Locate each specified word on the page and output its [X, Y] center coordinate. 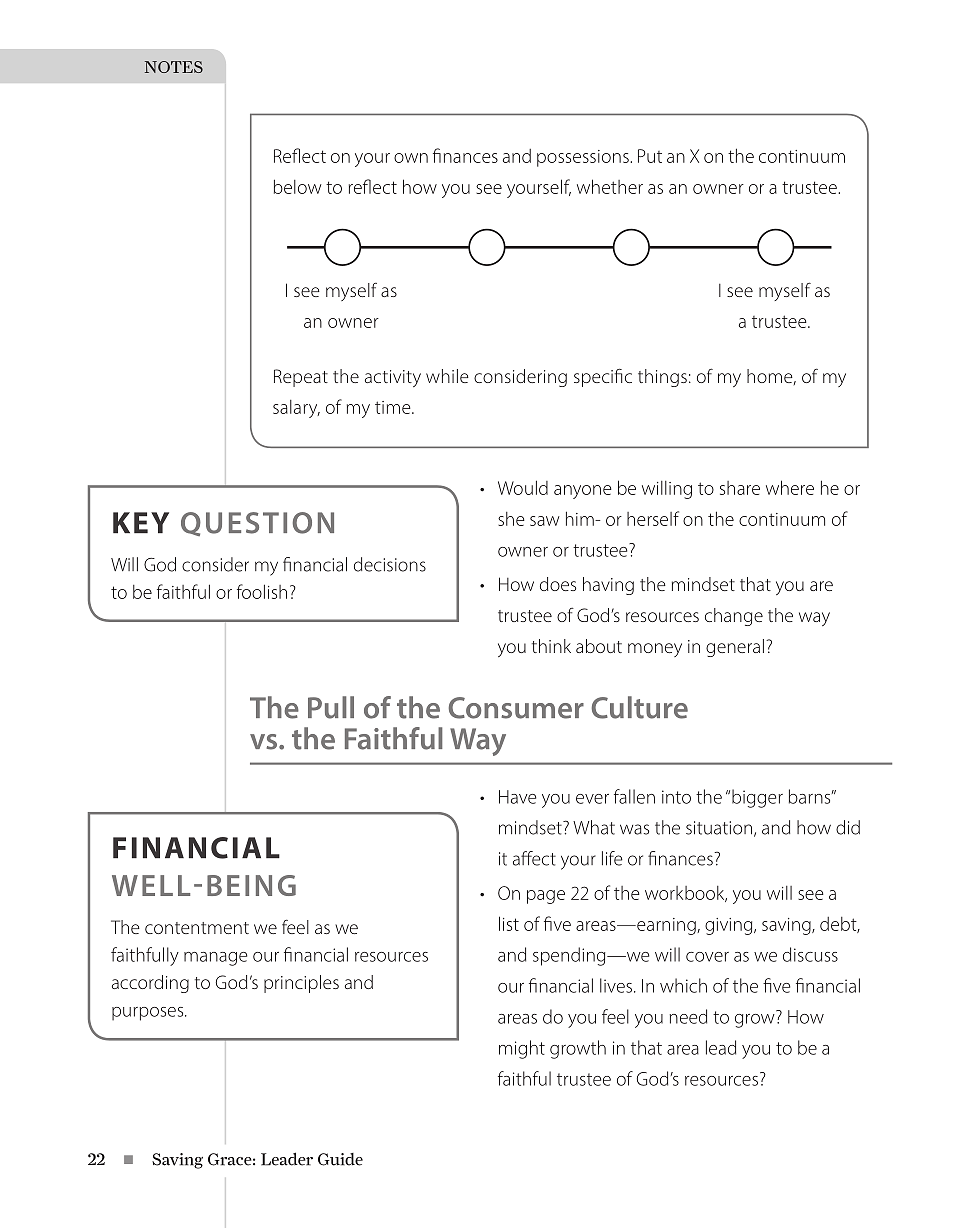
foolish [262, 591]
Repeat [301, 378]
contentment [197, 928]
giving [730, 926]
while [447, 376]
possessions [584, 158]
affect [534, 858]
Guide [340, 1159]
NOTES [174, 67]
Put [650, 156]
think [551, 646]
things [662, 378]
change [734, 617]
